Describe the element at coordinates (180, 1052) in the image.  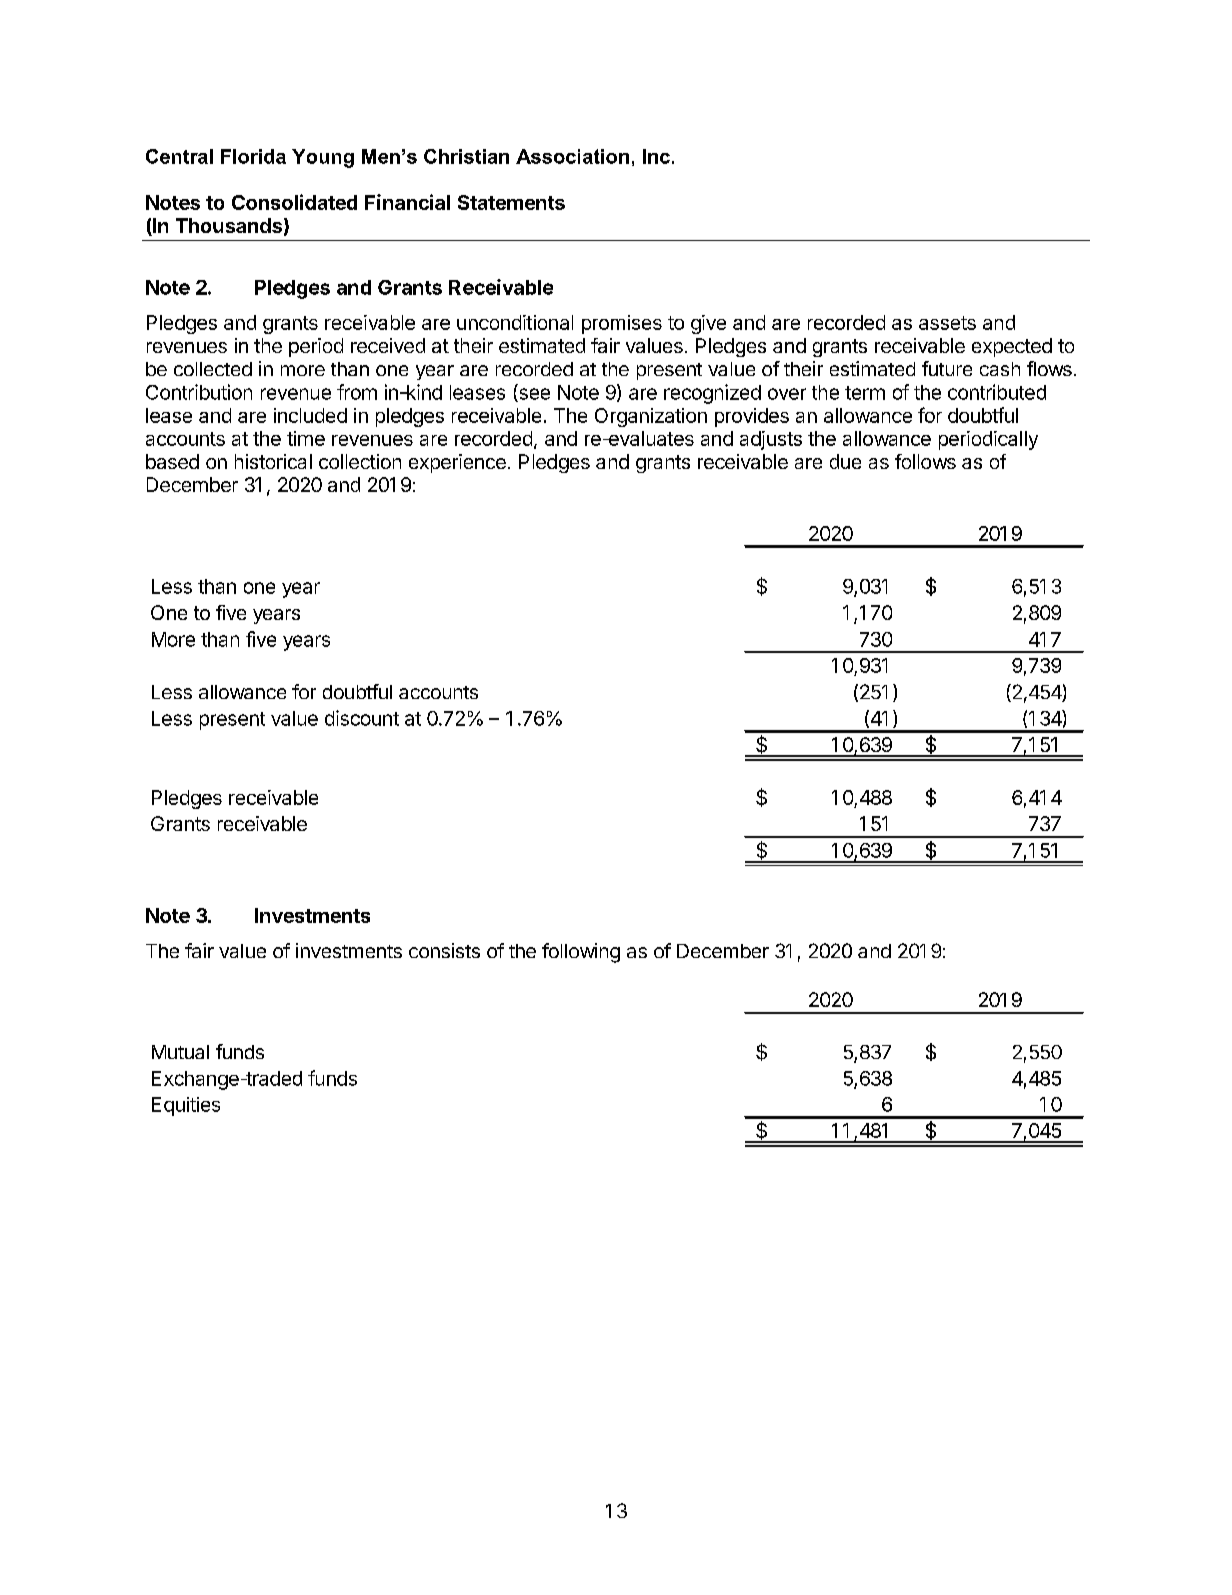
I see `Mutual` at that location.
